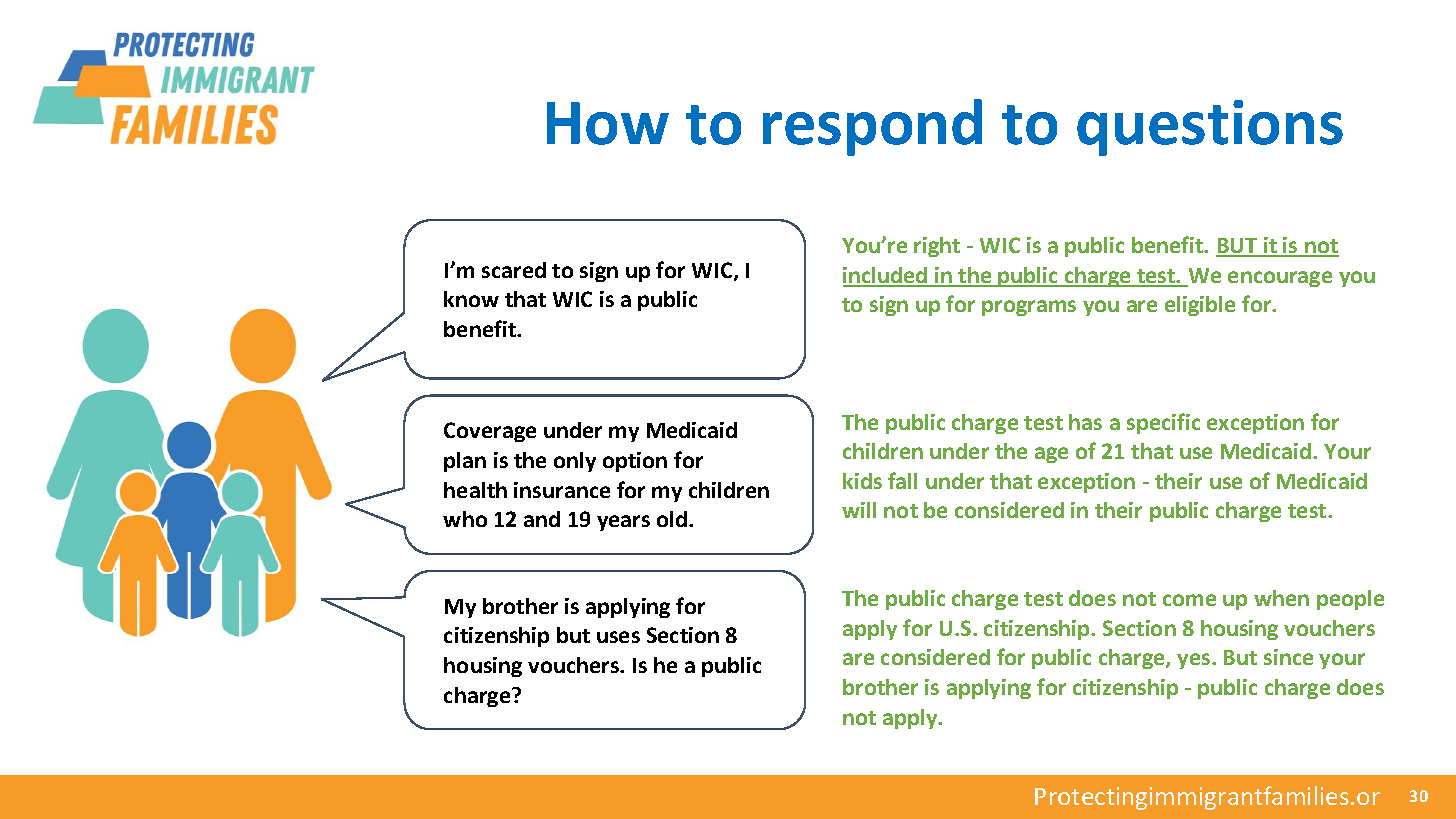 This screenshot has height=819, width=1456. What do you see at coordinates (1210, 128) in the screenshot?
I see `questions` at bounding box center [1210, 128].
